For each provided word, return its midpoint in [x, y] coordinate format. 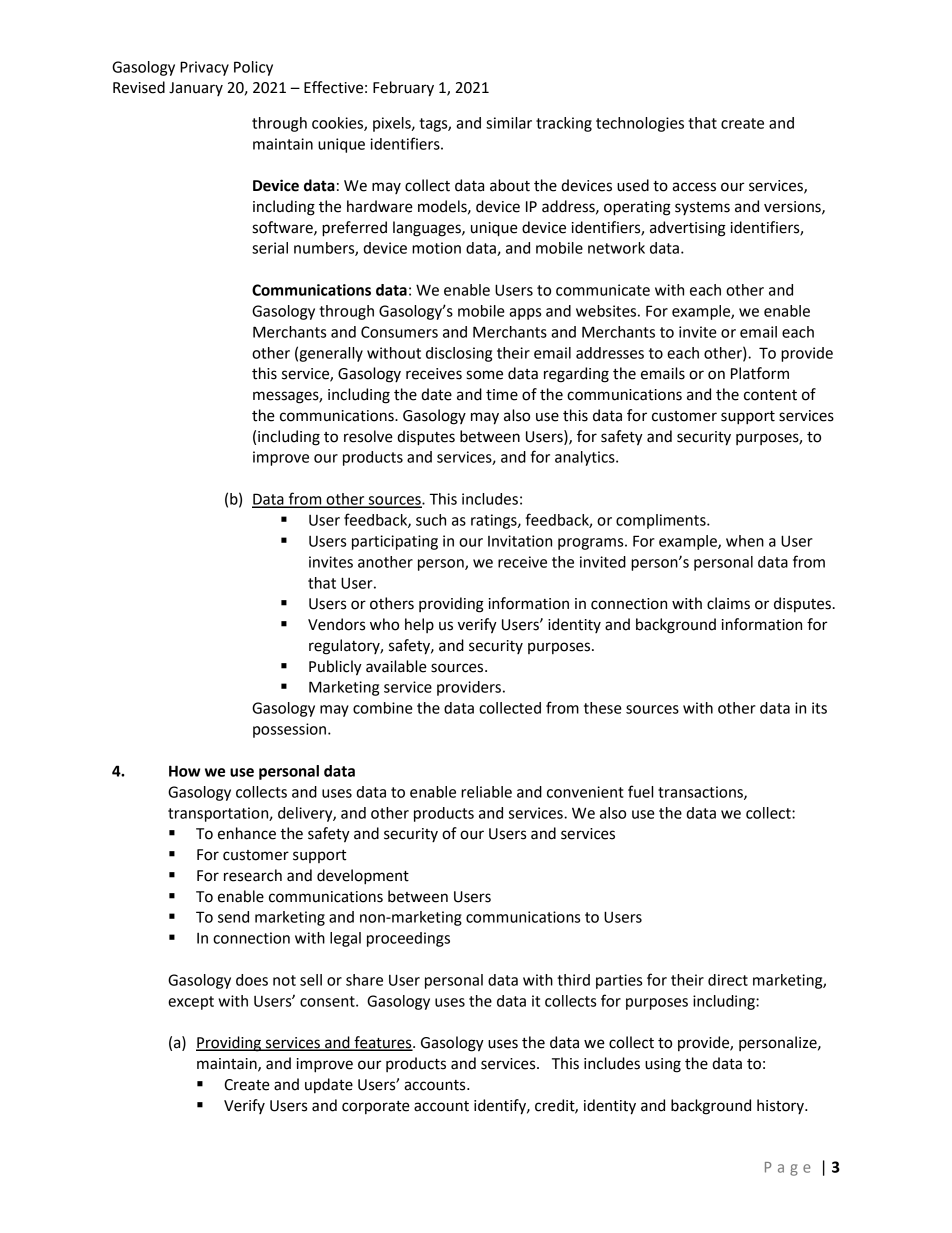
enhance [247, 833]
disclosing [459, 354]
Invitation [520, 541]
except [191, 1003]
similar [509, 123]
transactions [701, 793]
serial [270, 248]
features [383, 1043]
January [196, 89]
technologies [640, 124]
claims [728, 603]
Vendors [336, 624]
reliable [486, 792]
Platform [760, 373]
